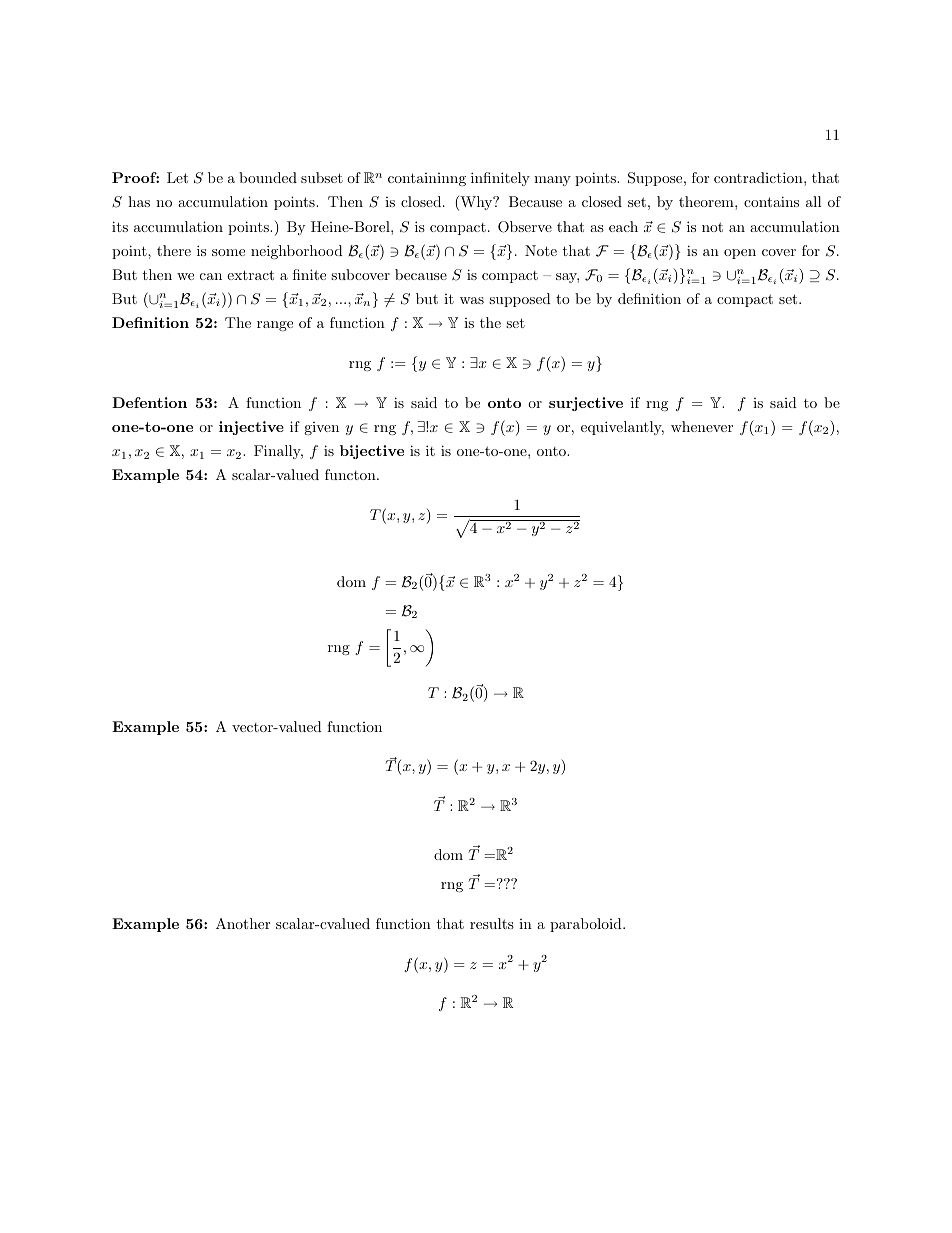  What do you see at coordinates (243, 923) in the page?
I see `Another` at bounding box center [243, 923].
